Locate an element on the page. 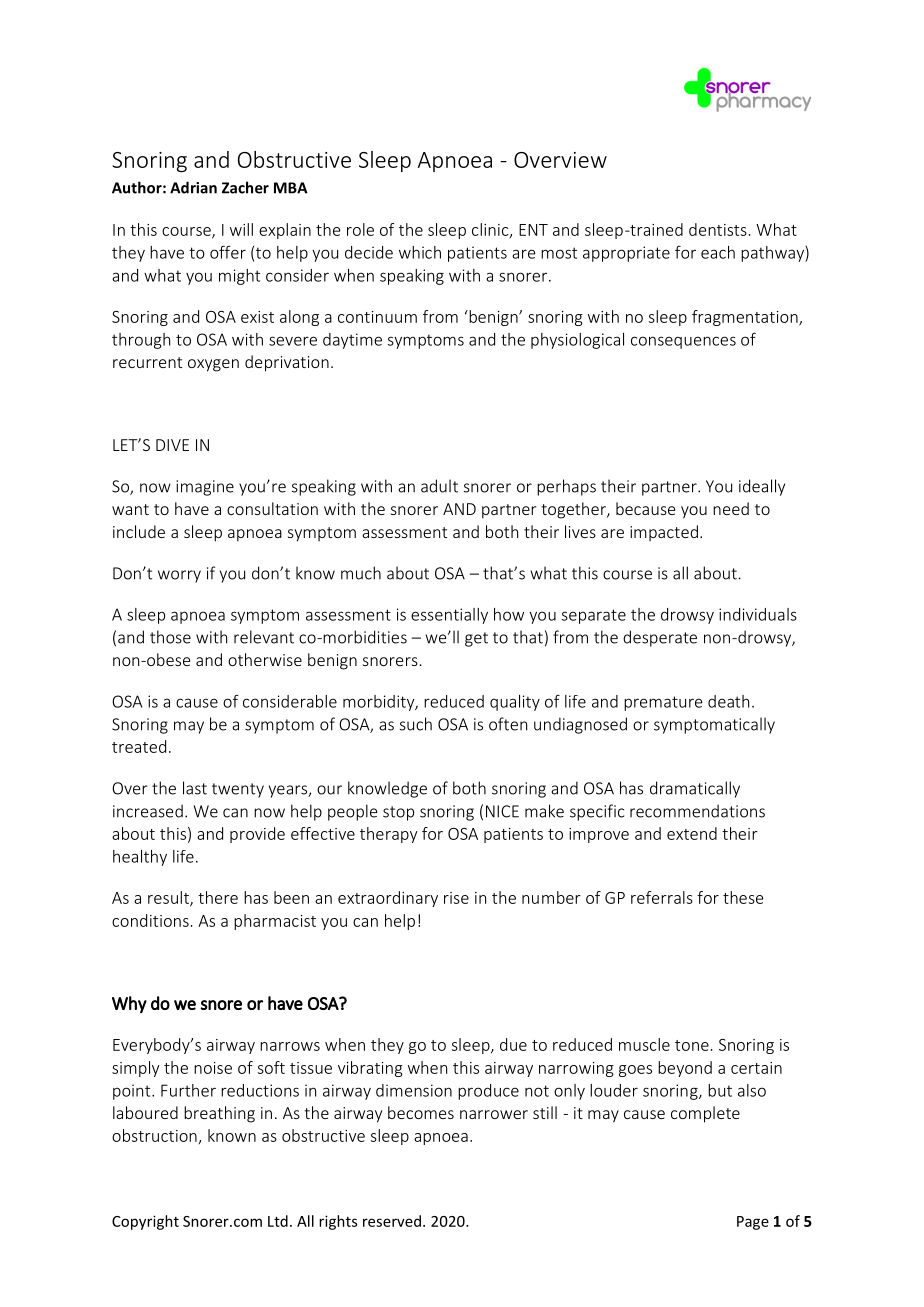  which is located at coordinates (420, 252).
